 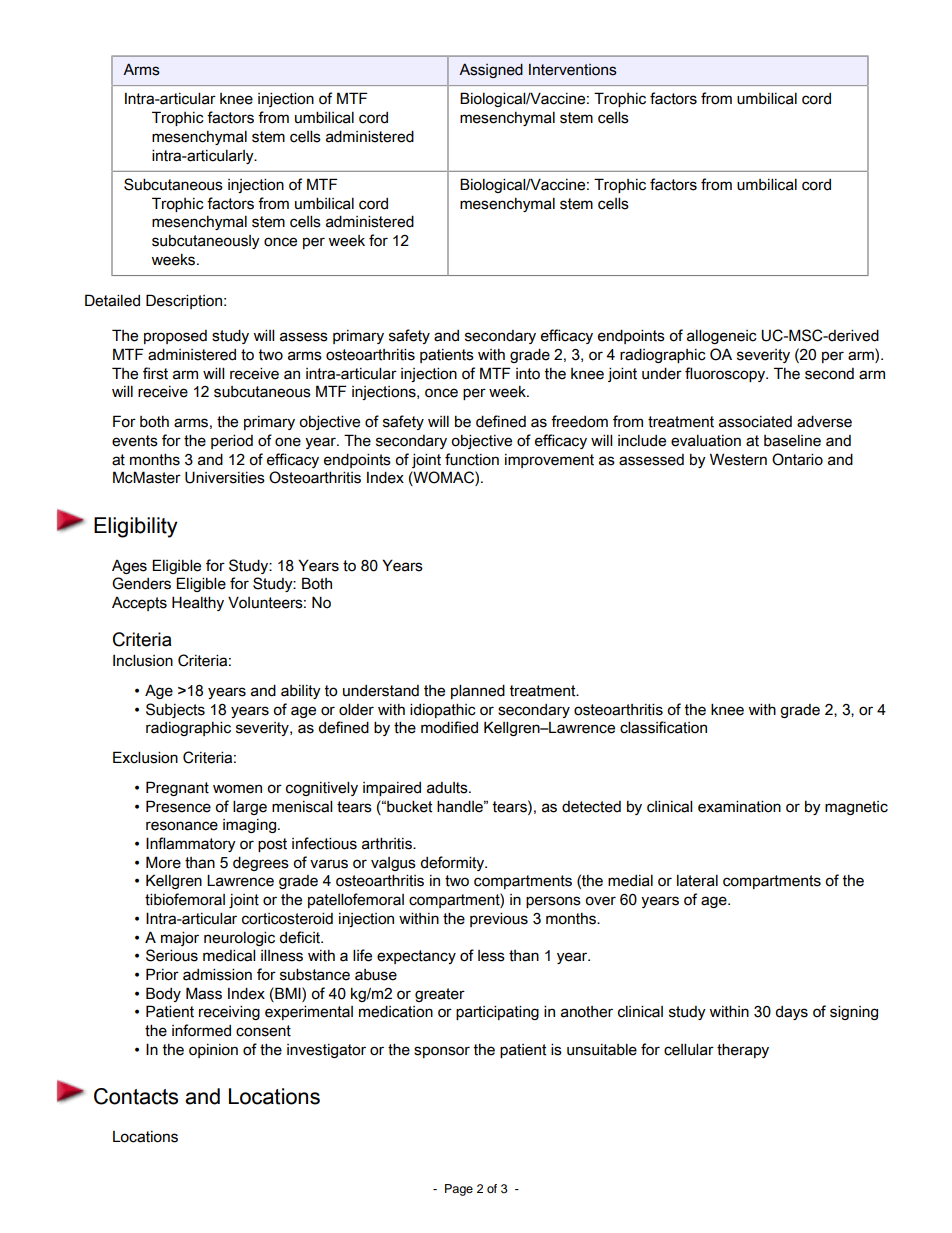 I want to click on previous, so click(x=499, y=919).
